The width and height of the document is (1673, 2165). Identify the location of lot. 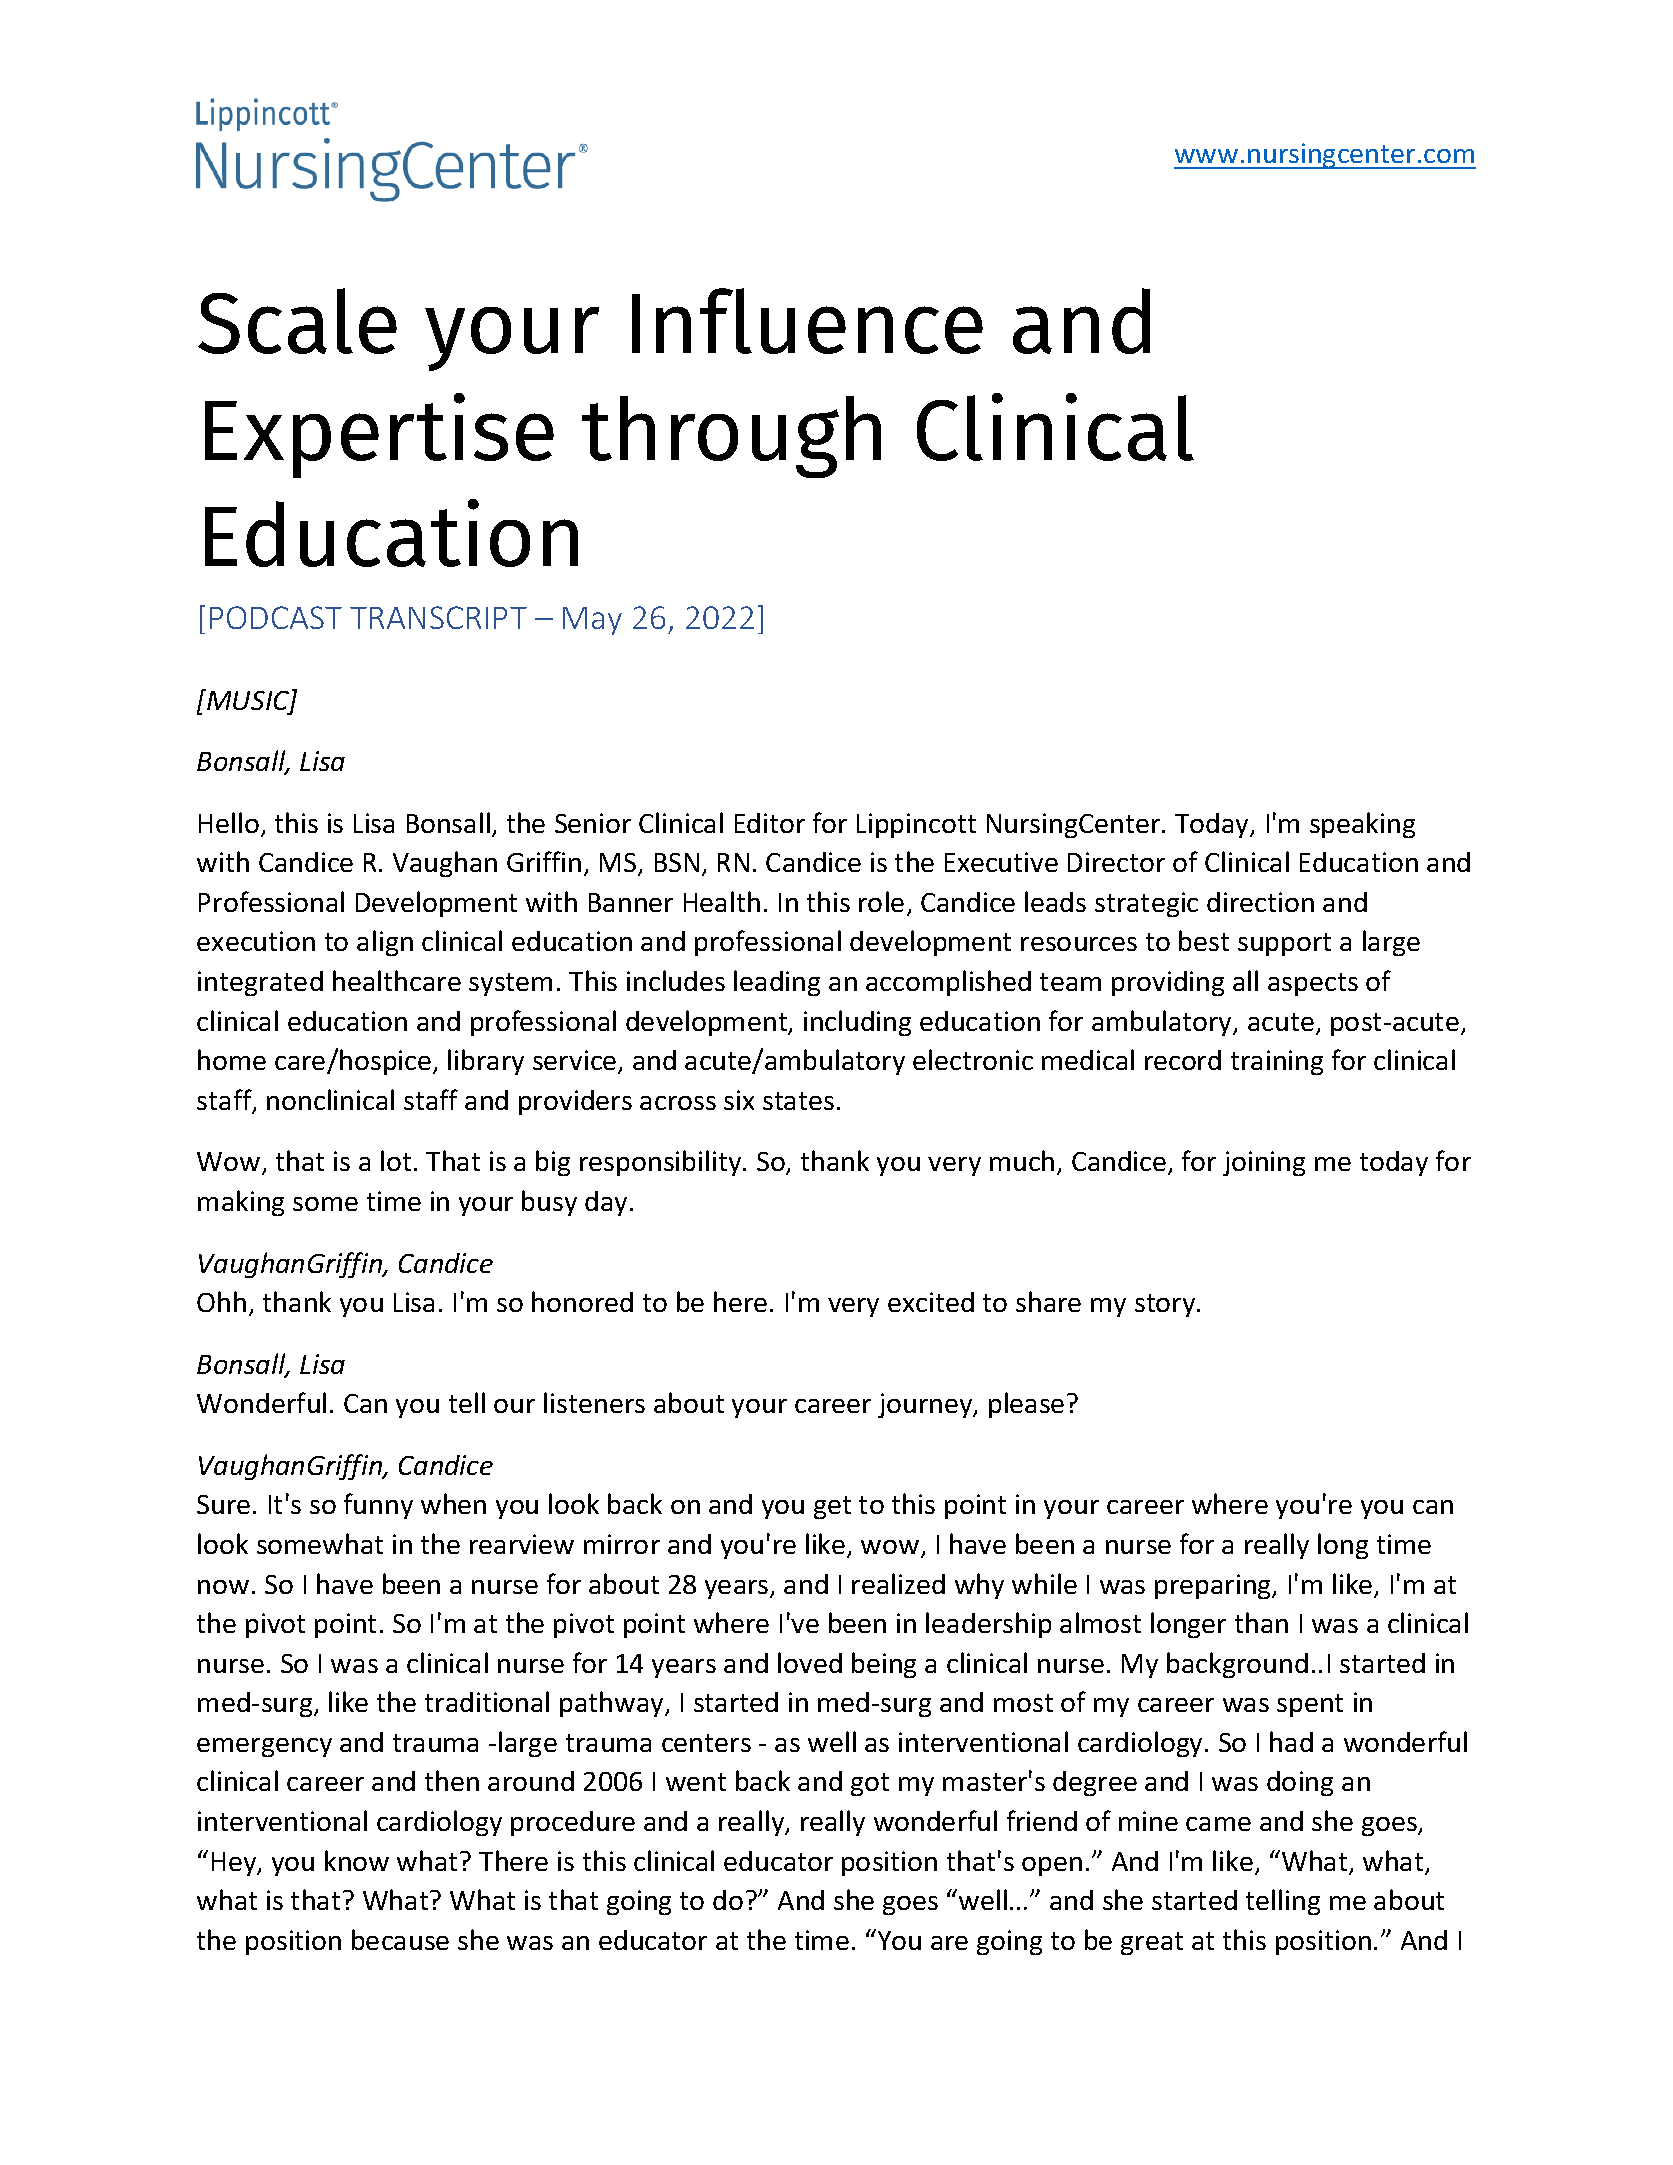
(396, 1160).
